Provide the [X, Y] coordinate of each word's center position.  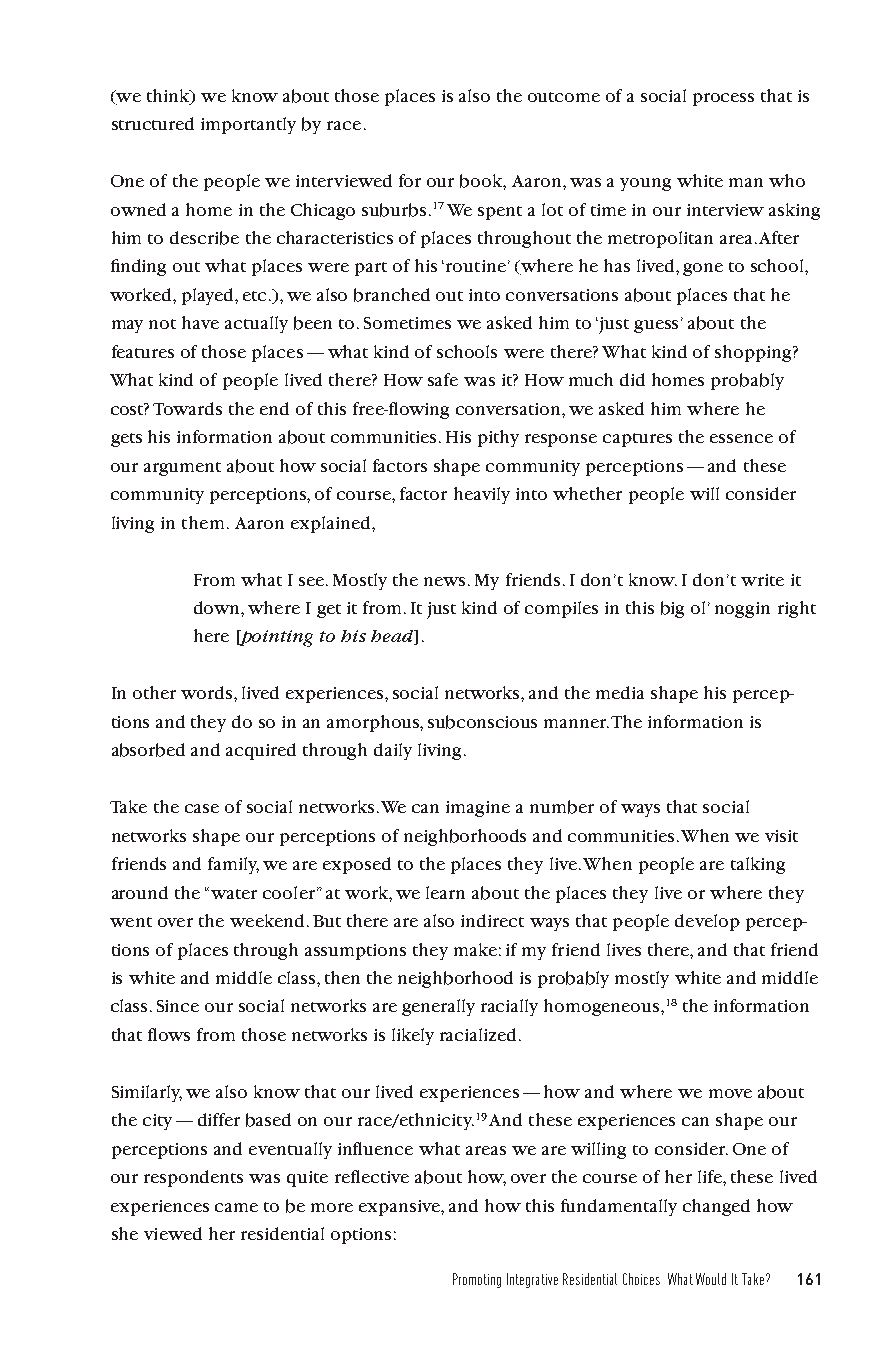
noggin [742, 610]
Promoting [477, 1280]
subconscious [482, 722]
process [723, 99]
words [208, 692]
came [236, 1207]
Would [711, 1279]
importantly [248, 125]
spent [500, 213]
